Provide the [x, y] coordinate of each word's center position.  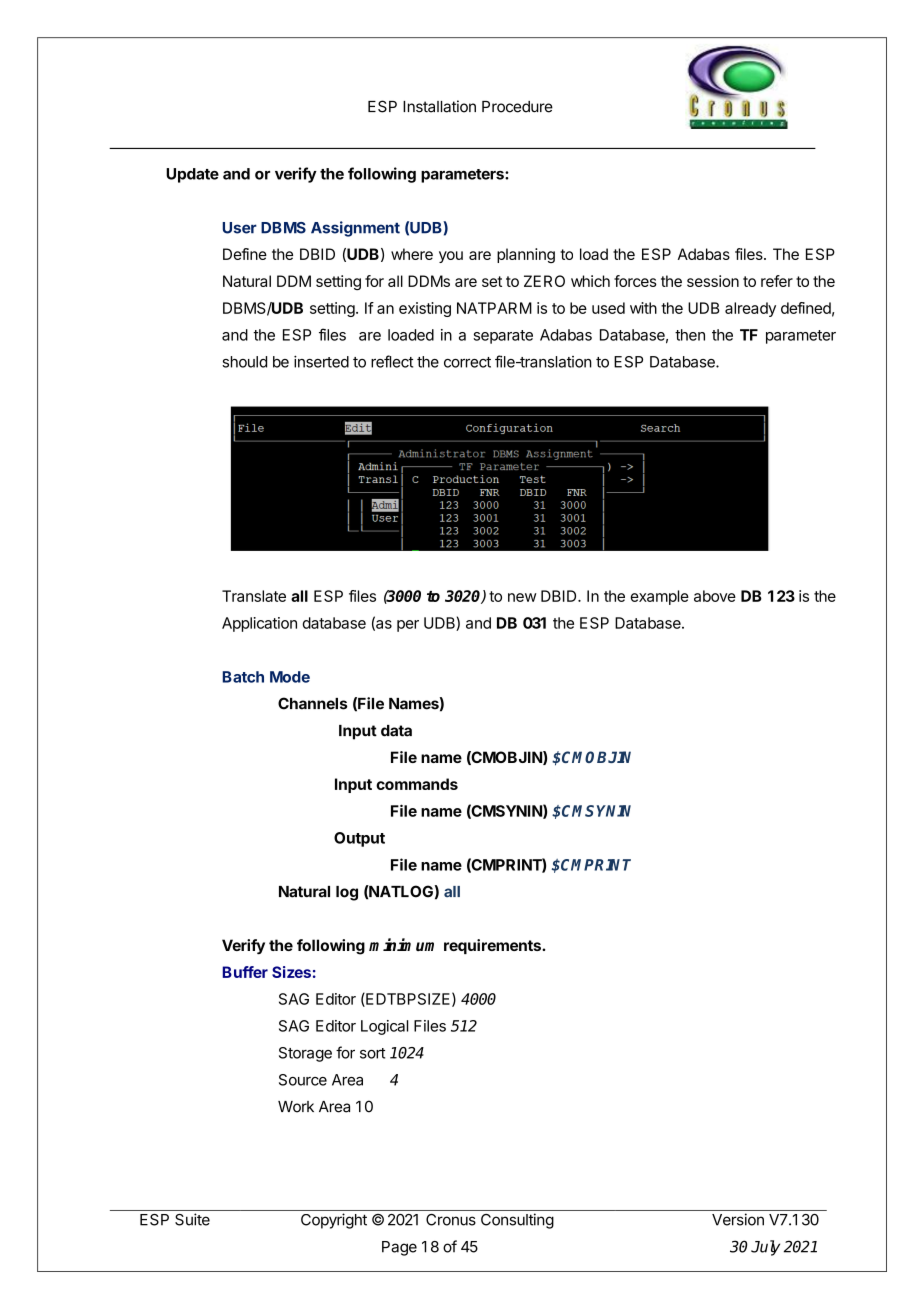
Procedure [517, 107]
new [522, 597]
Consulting [517, 1221]
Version [738, 1219]
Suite [192, 1219]
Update [192, 175]
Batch [243, 677]
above [715, 596]
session [713, 281]
